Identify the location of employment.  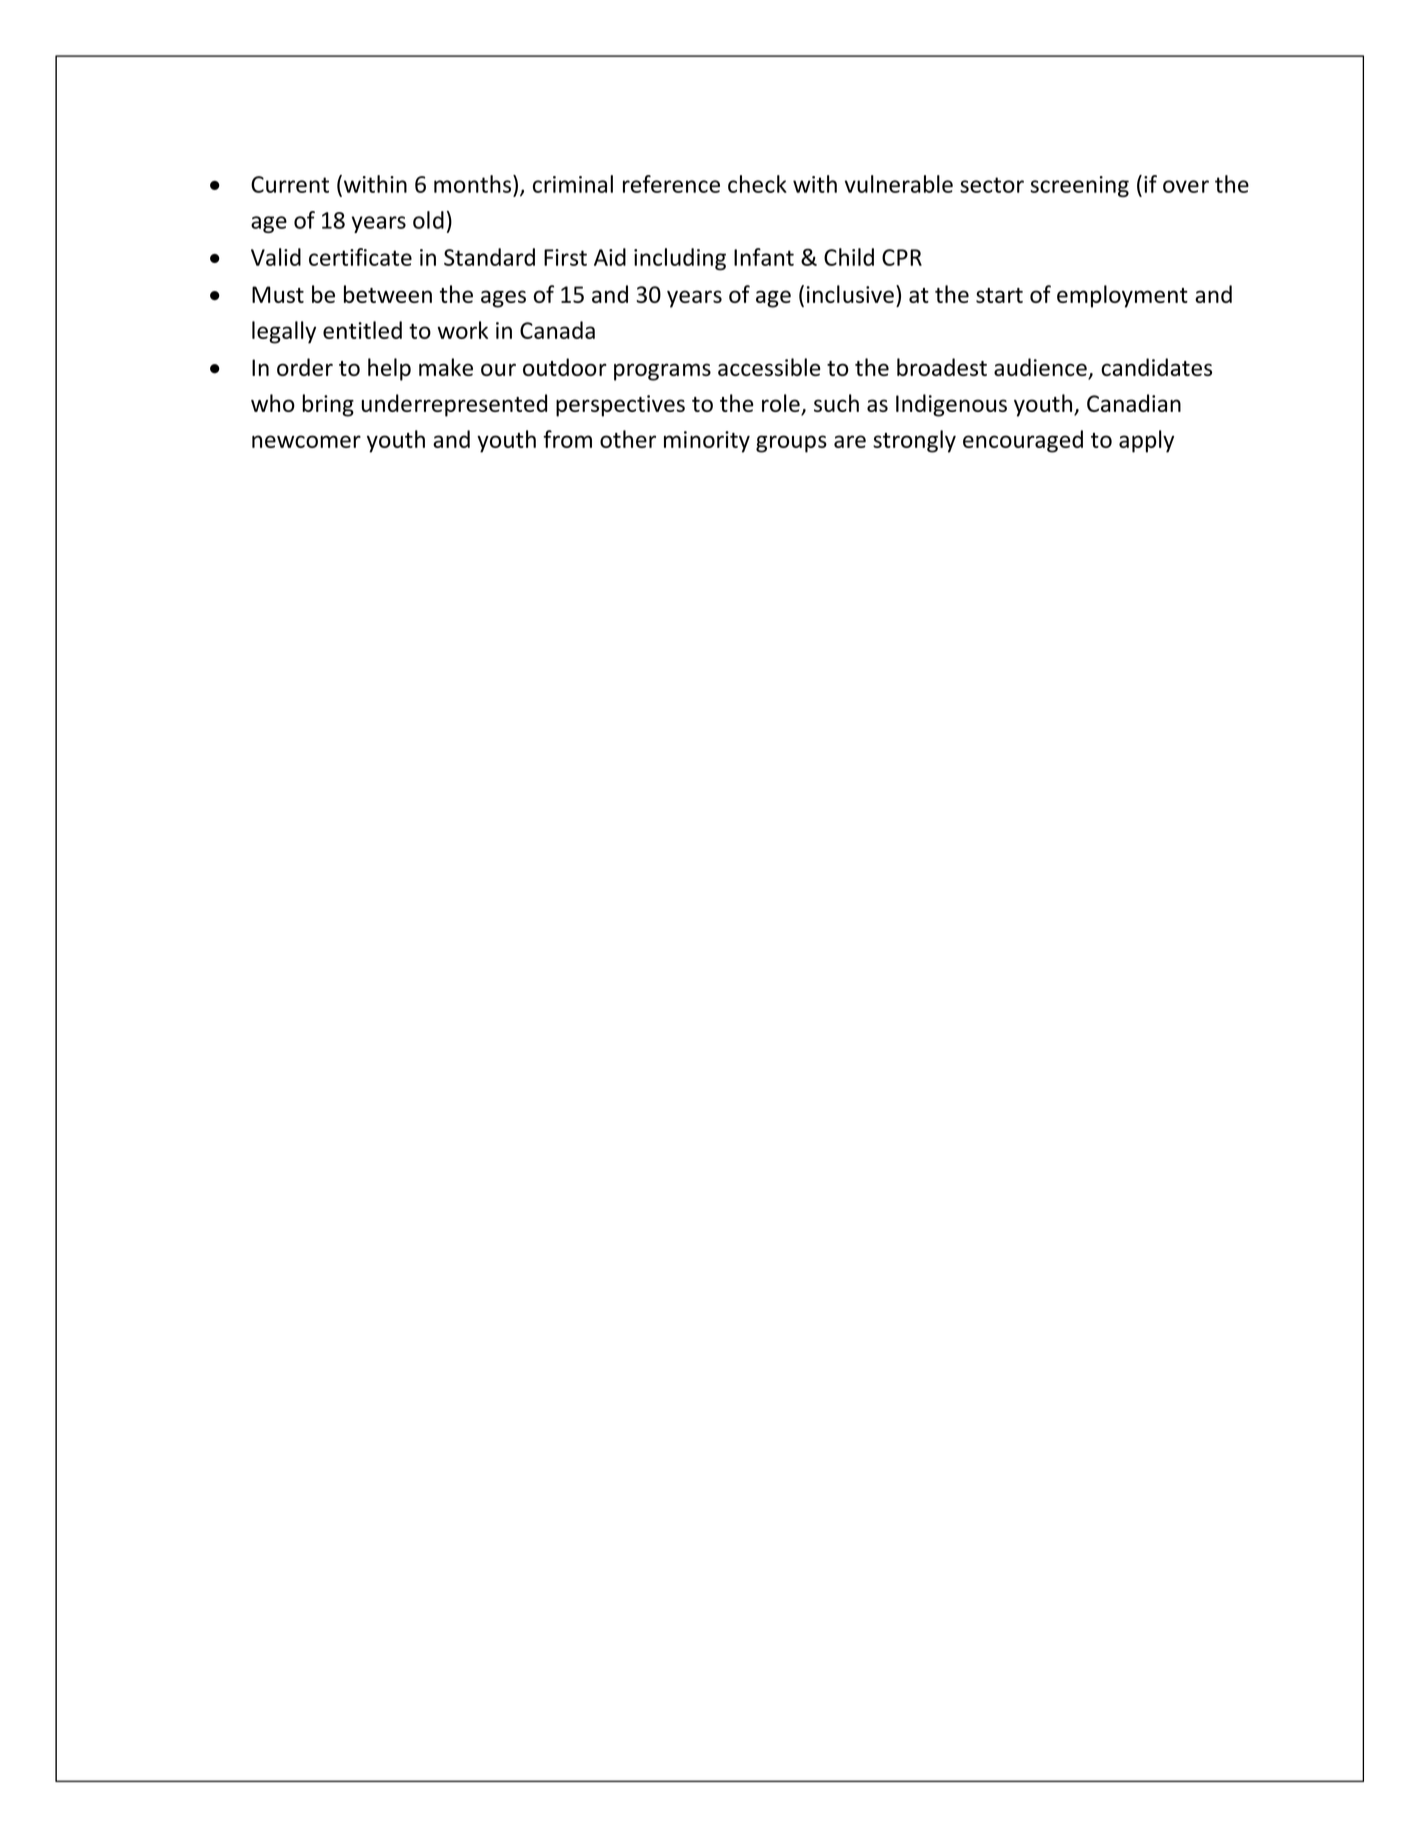
(1122, 296).
